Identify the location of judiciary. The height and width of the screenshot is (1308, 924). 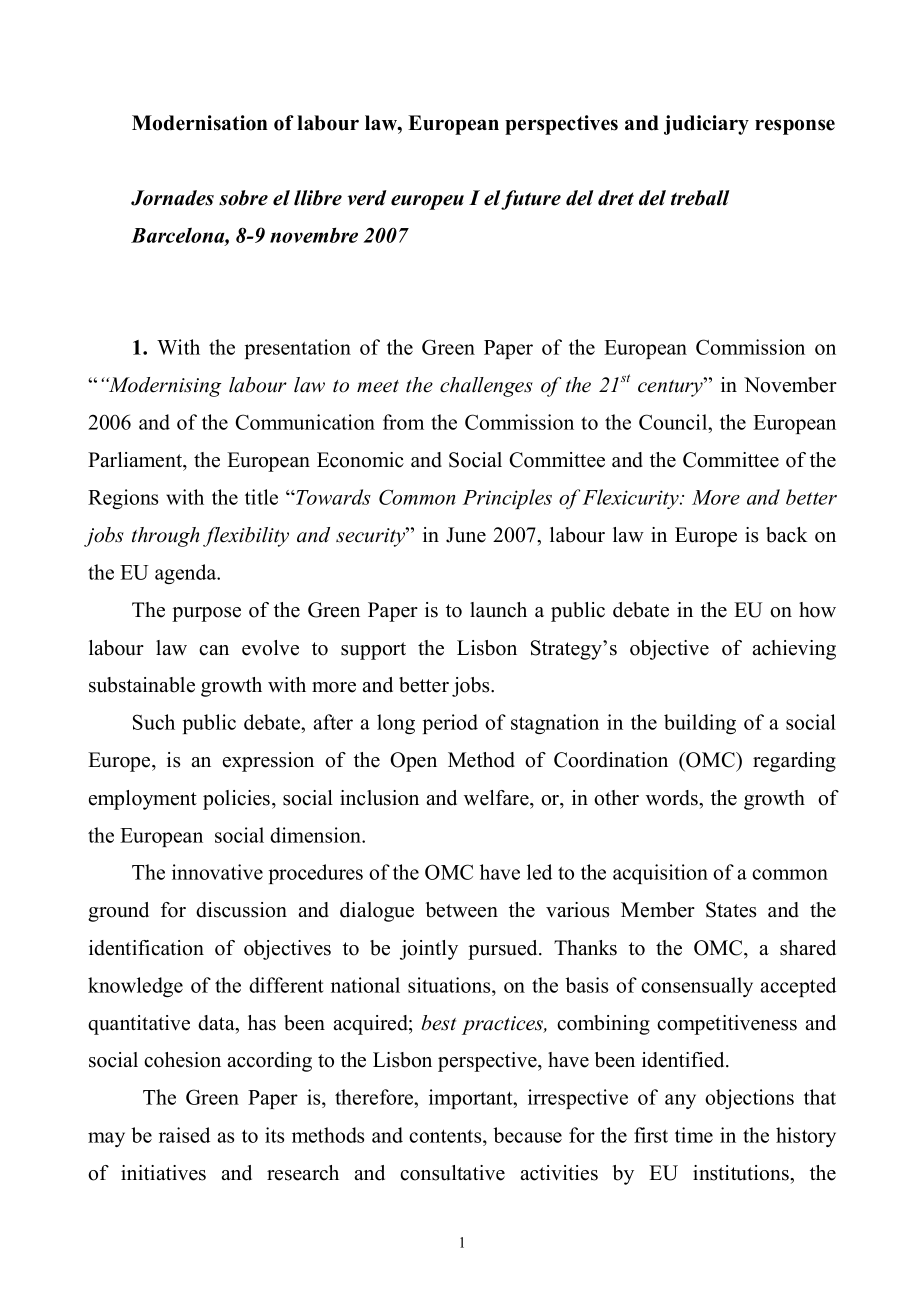
(706, 125).
